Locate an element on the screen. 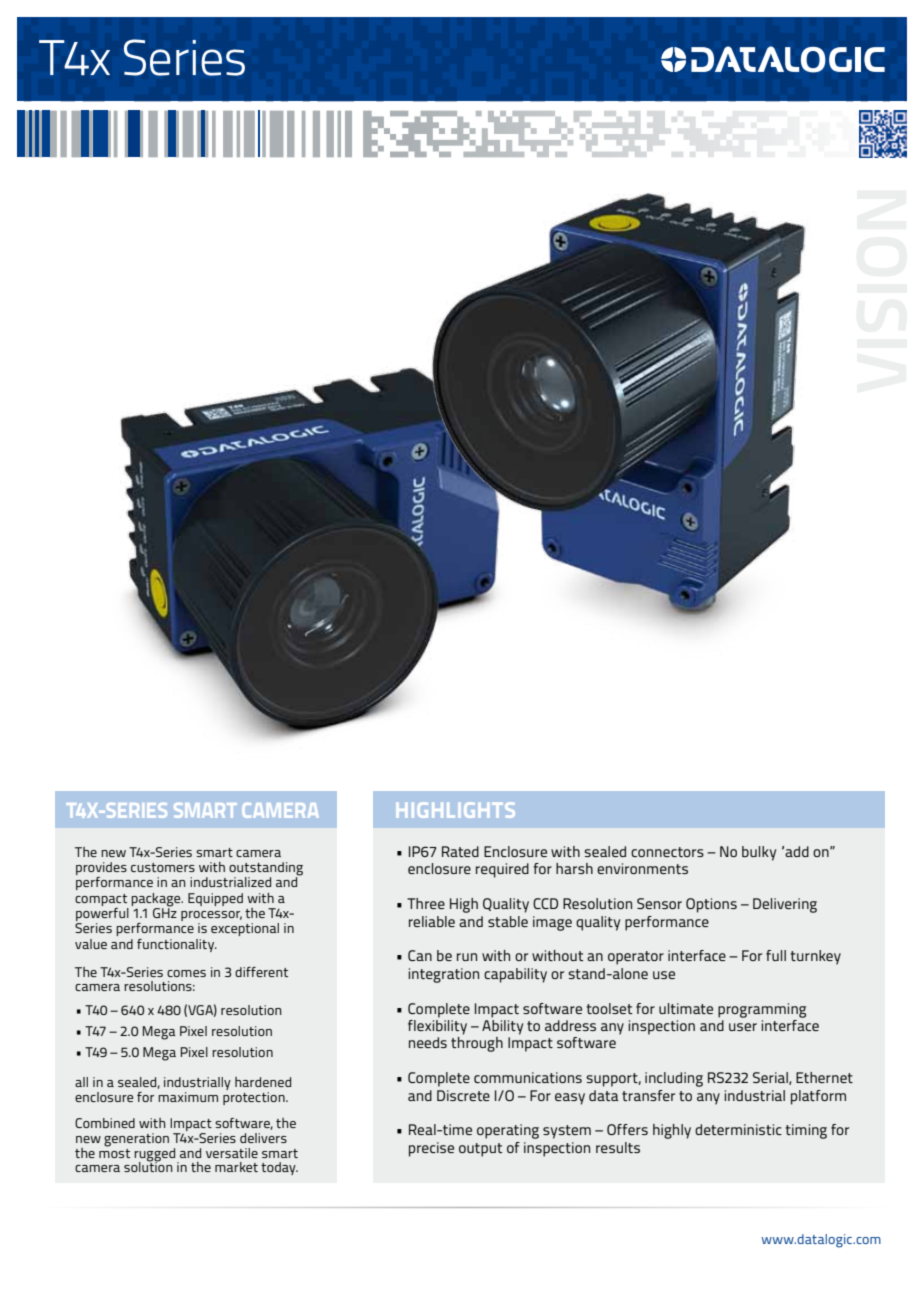 The image size is (924, 1308). including is located at coordinates (674, 1079).
